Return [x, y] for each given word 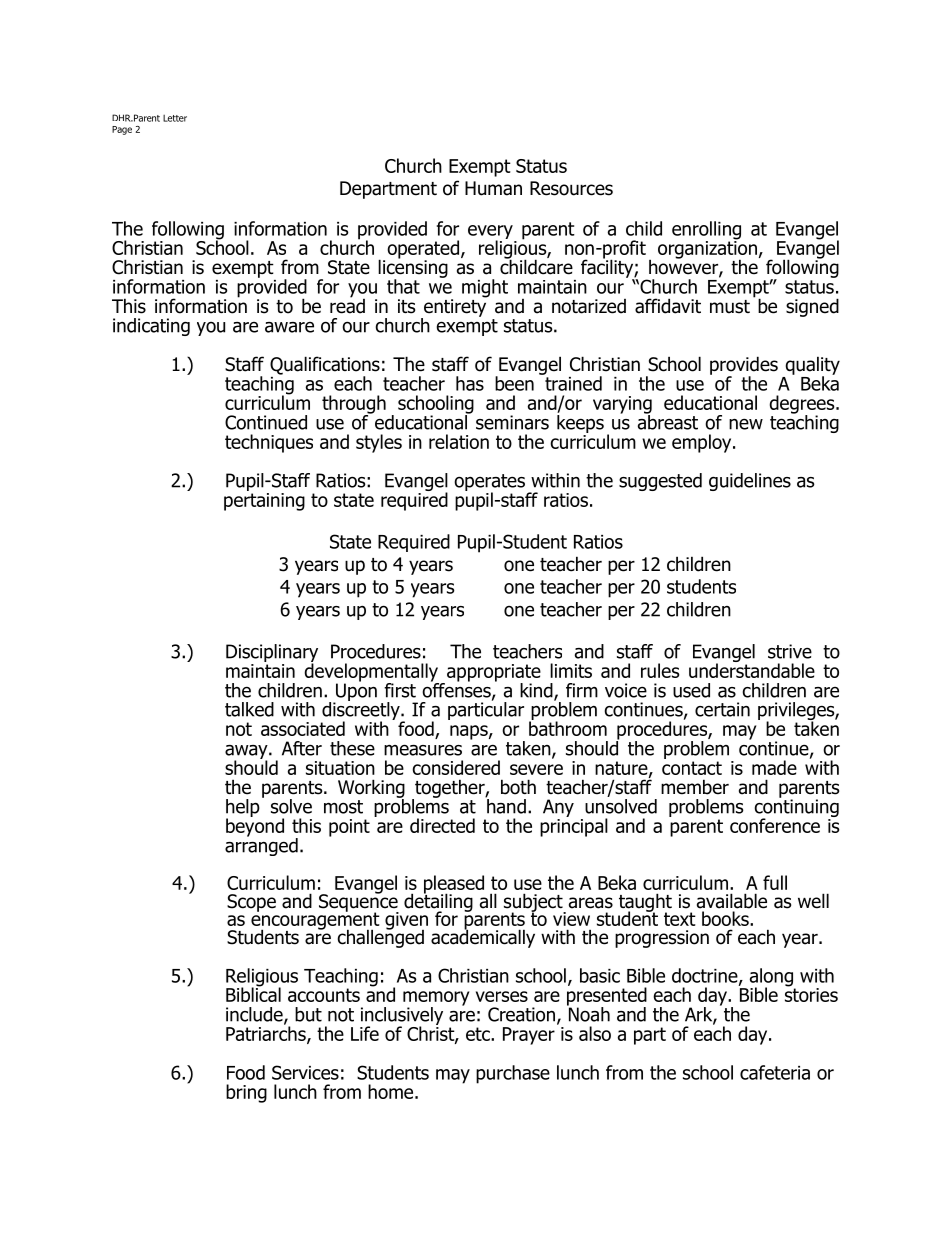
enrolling [706, 231]
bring [246, 1093]
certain [722, 709]
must [730, 307]
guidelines [750, 482]
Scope [251, 903]
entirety [454, 308]
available [732, 901]
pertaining [264, 502]
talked [249, 709]
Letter [175, 118]
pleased [454, 885]
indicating [151, 327]
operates [489, 484]
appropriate [494, 674]
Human [493, 188]
